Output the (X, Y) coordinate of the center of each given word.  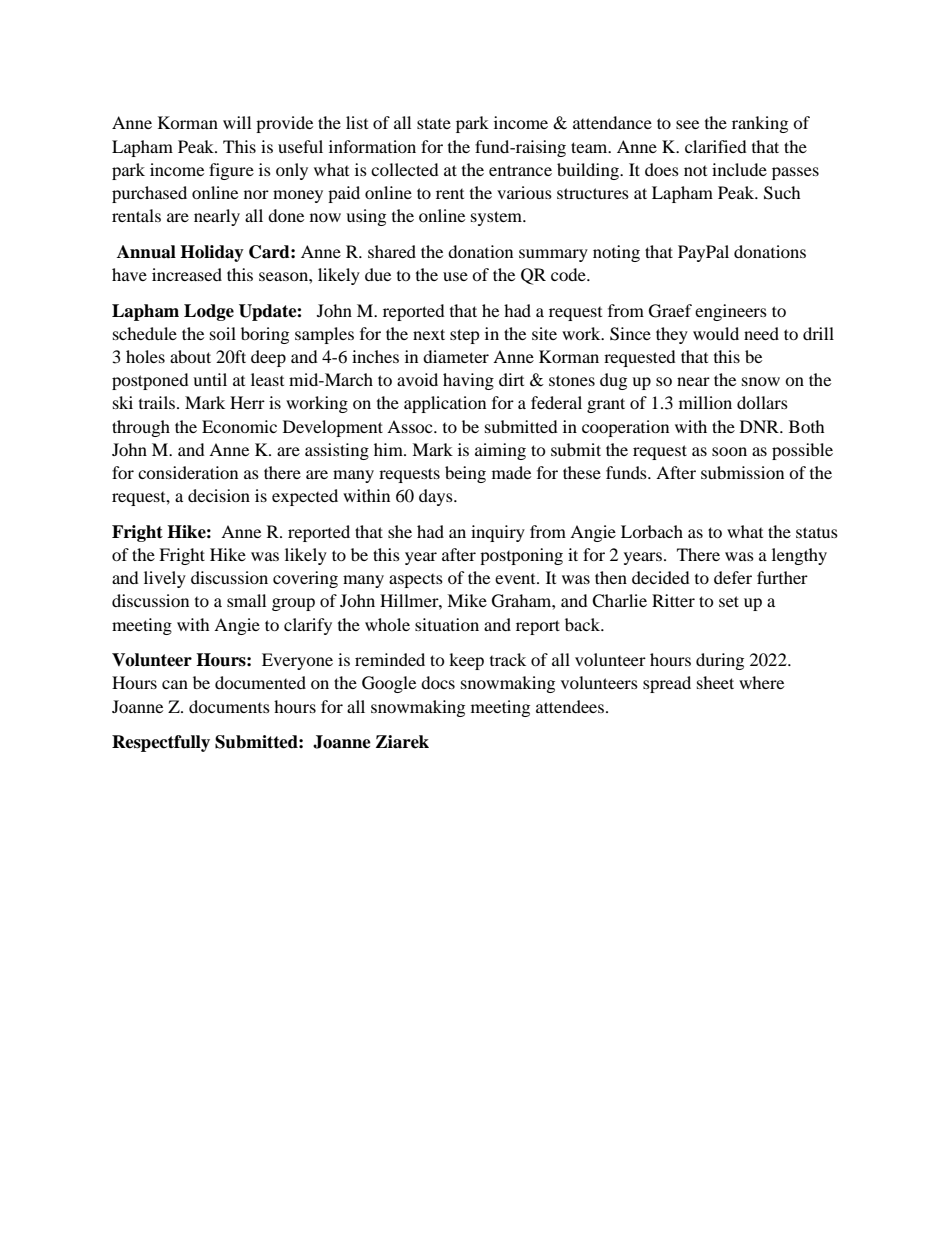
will (237, 122)
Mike (467, 600)
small (246, 600)
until (210, 379)
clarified (716, 146)
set (729, 601)
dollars (762, 402)
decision (219, 495)
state (434, 123)
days (437, 497)
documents (229, 706)
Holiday (212, 253)
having (468, 381)
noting (616, 253)
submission (742, 472)
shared (392, 251)
